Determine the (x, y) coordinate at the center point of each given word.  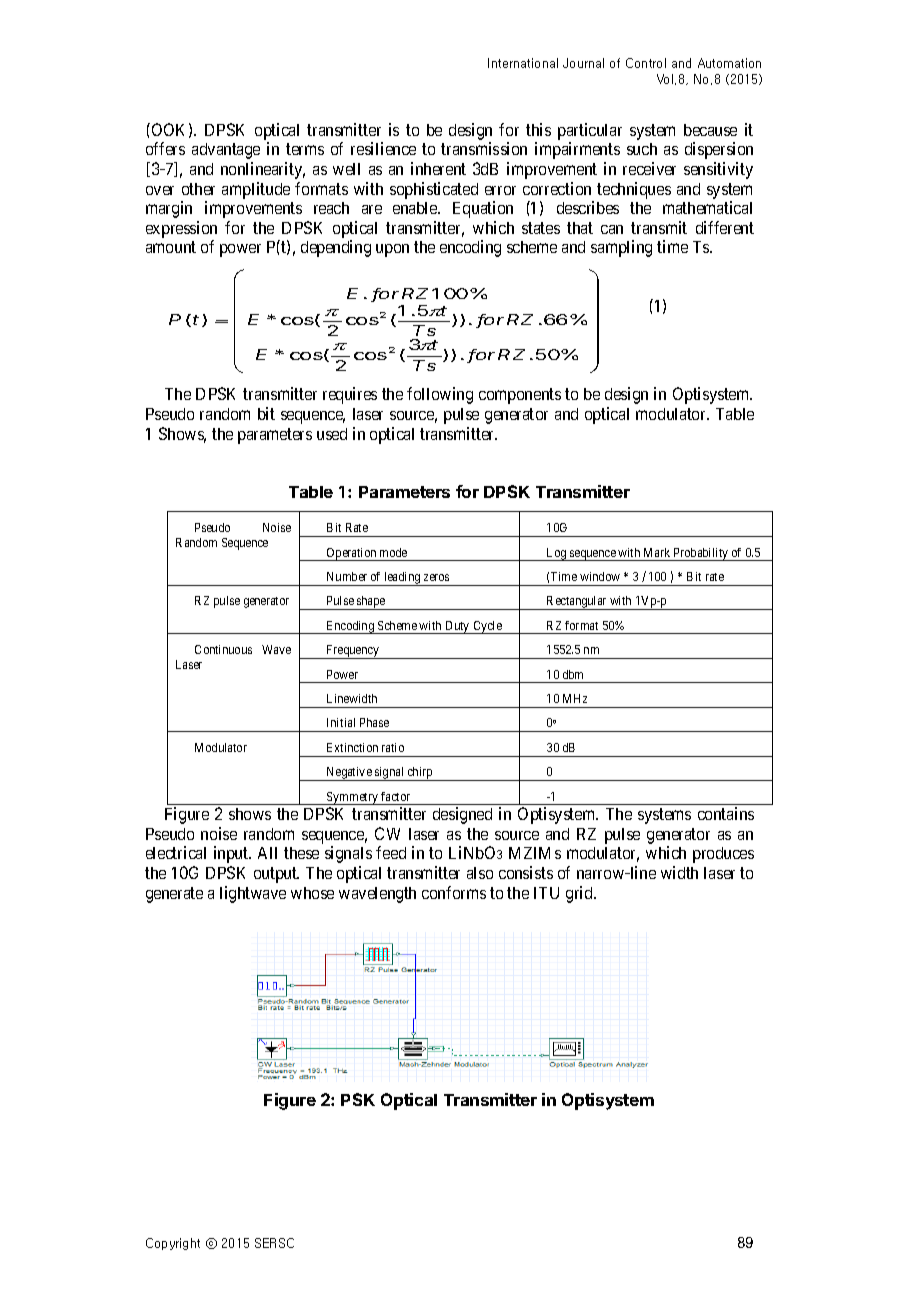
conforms (454, 892)
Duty (457, 627)
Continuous (223, 649)
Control (646, 63)
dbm (573, 674)
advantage (226, 151)
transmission (484, 148)
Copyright (173, 1244)
